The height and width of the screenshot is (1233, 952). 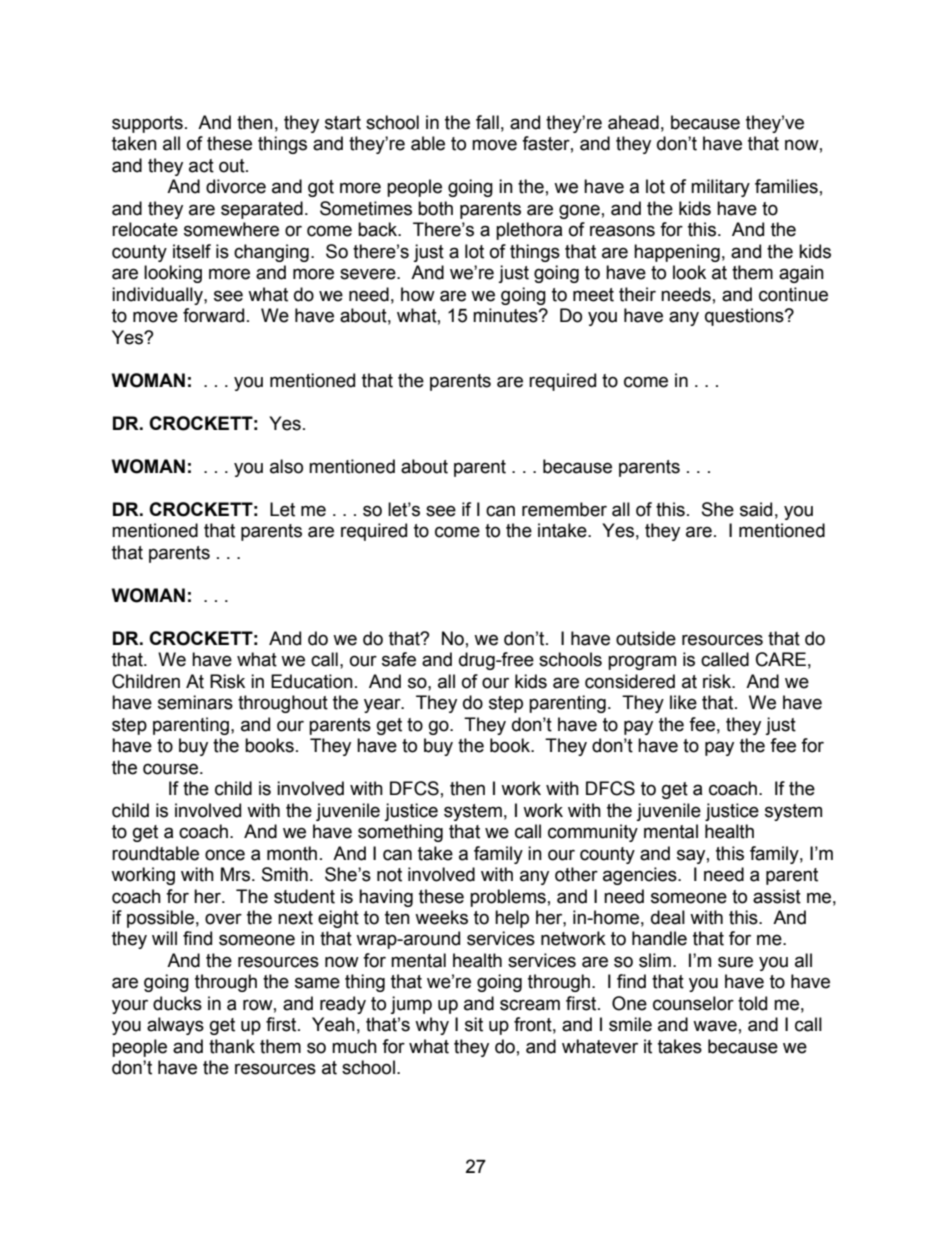 What do you see at coordinates (195, 702) in the screenshot?
I see `seminars` at bounding box center [195, 702].
